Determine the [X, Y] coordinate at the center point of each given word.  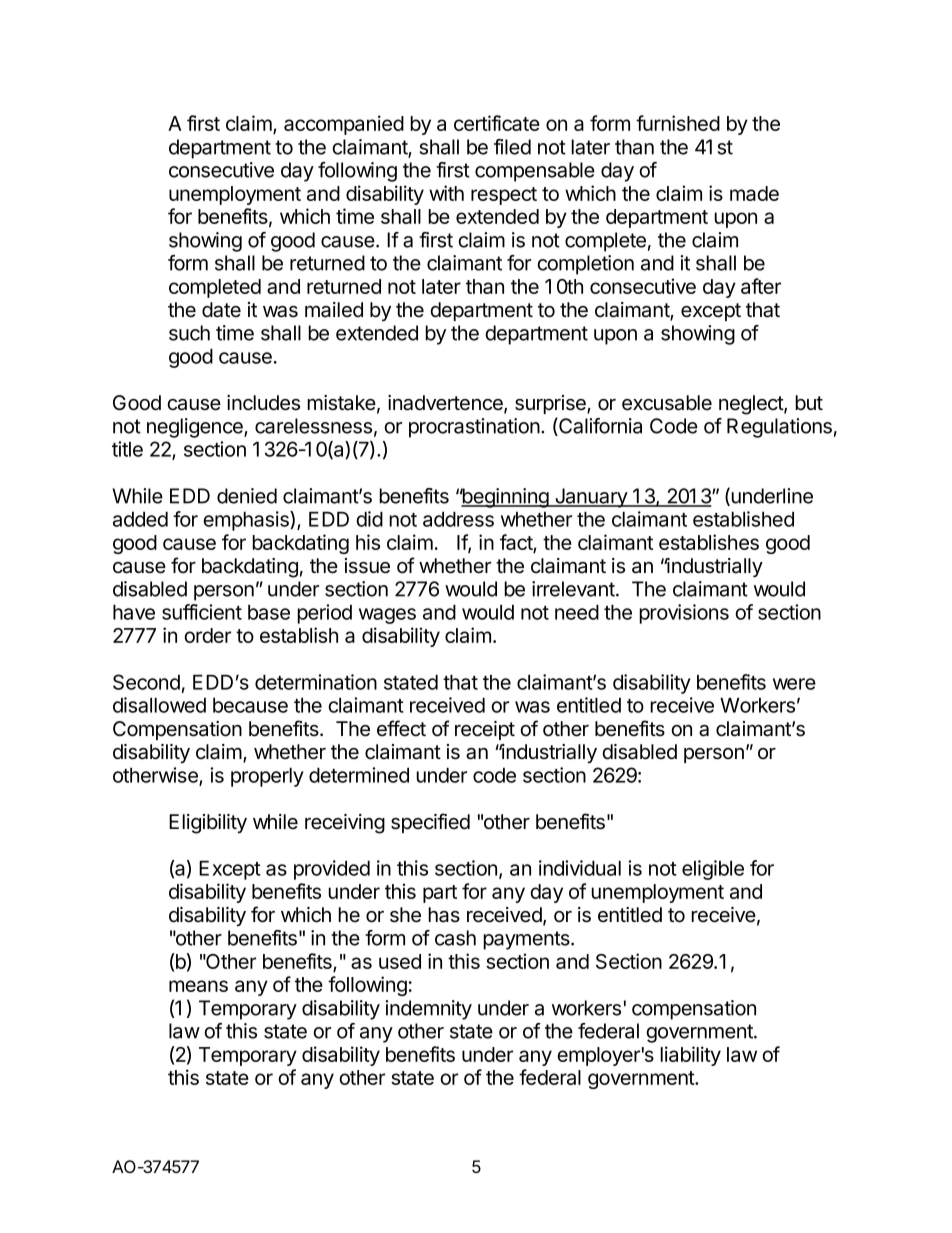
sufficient [202, 612]
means [198, 986]
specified [430, 823]
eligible [713, 870]
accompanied [344, 125]
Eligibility [208, 824]
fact [517, 543]
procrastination [474, 428]
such [189, 333]
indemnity [428, 1010]
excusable [667, 403]
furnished [678, 123]
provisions [684, 614]
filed [512, 147]
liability [690, 1056]
